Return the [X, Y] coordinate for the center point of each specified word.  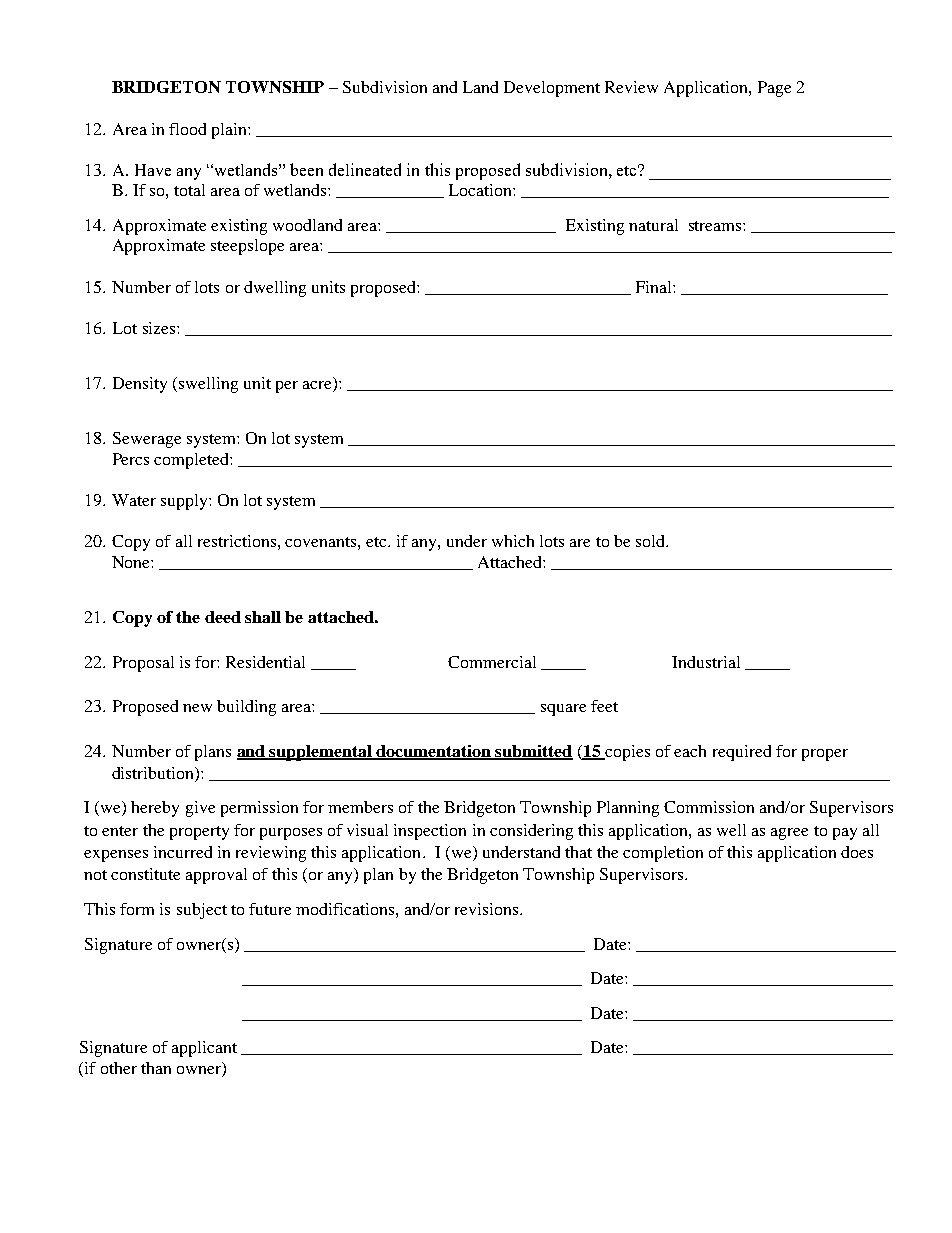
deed [223, 617]
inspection [430, 832]
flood [187, 129]
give [200, 809]
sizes [160, 328]
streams [716, 226]
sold [652, 541]
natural [653, 225]
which [513, 541]
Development [552, 89]
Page [774, 89]
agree [789, 834]
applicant [204, 1049]
